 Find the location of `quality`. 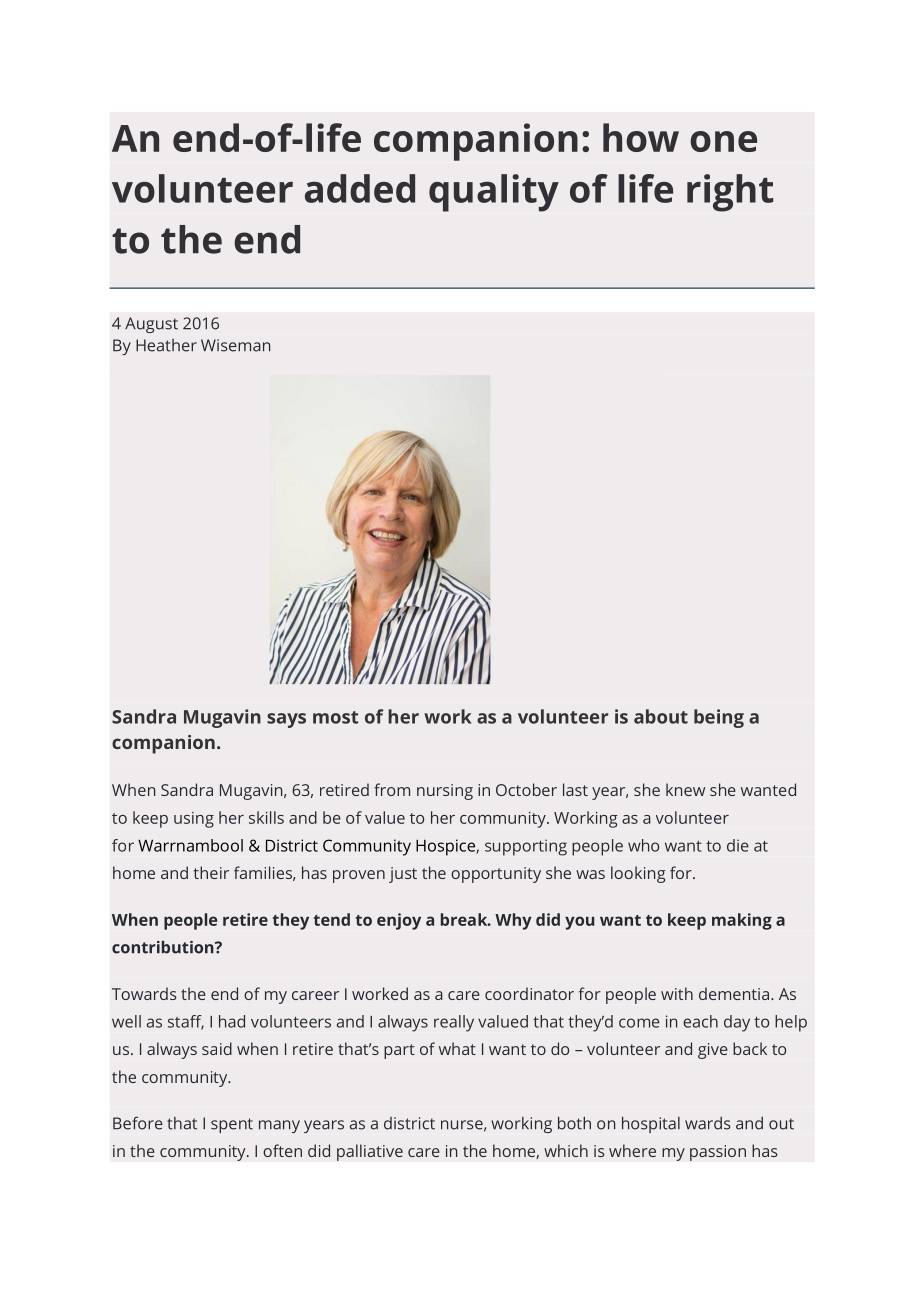

quality is located at coordinates (494, 193).
